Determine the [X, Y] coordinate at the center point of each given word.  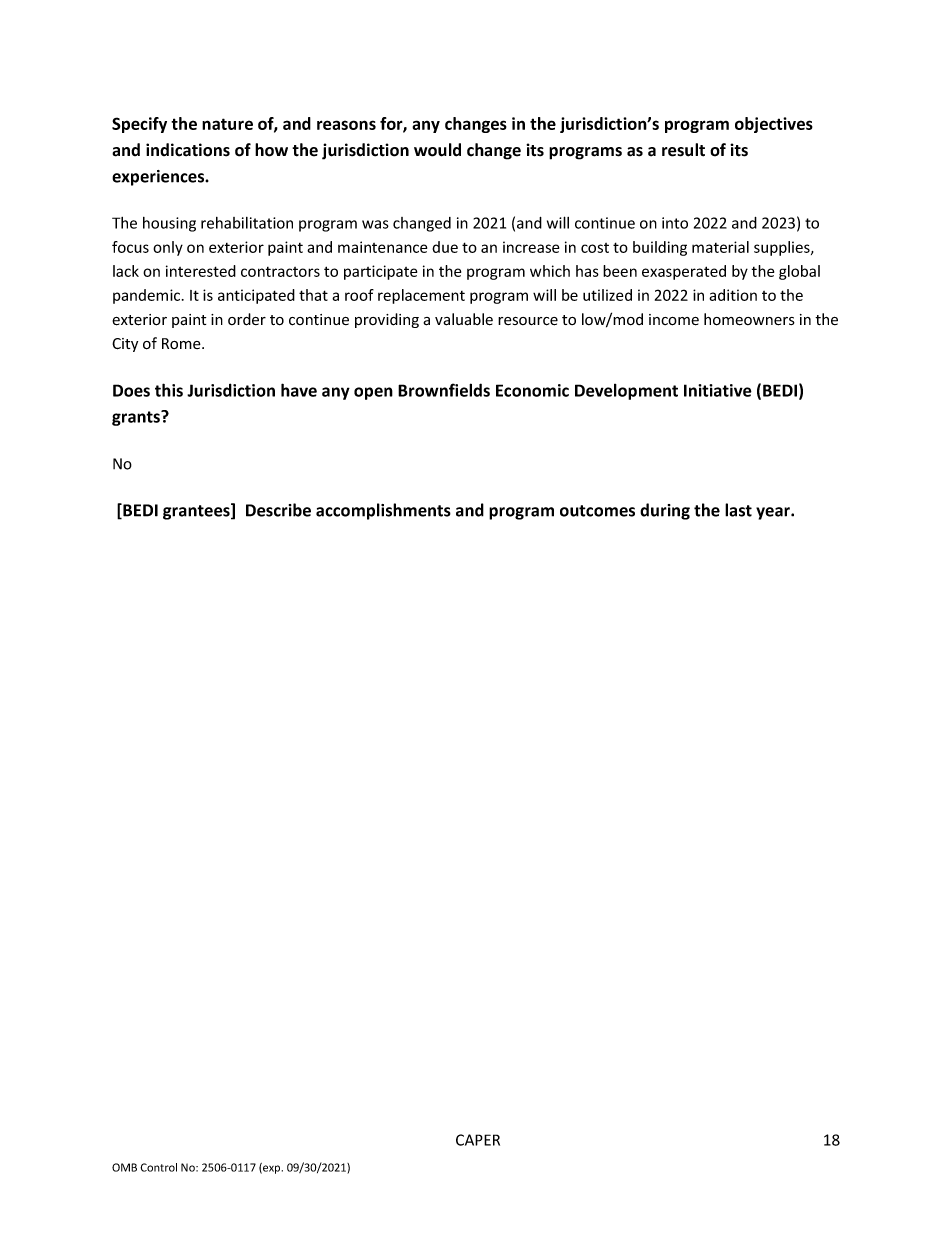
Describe [278, 510]
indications [188, 150]
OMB [124, 1167]
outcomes [597, 511]
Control [158, 1167]
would [437, 150]
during [665, 511]
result [683, 150]
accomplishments [383, 511]
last [738, 510]
